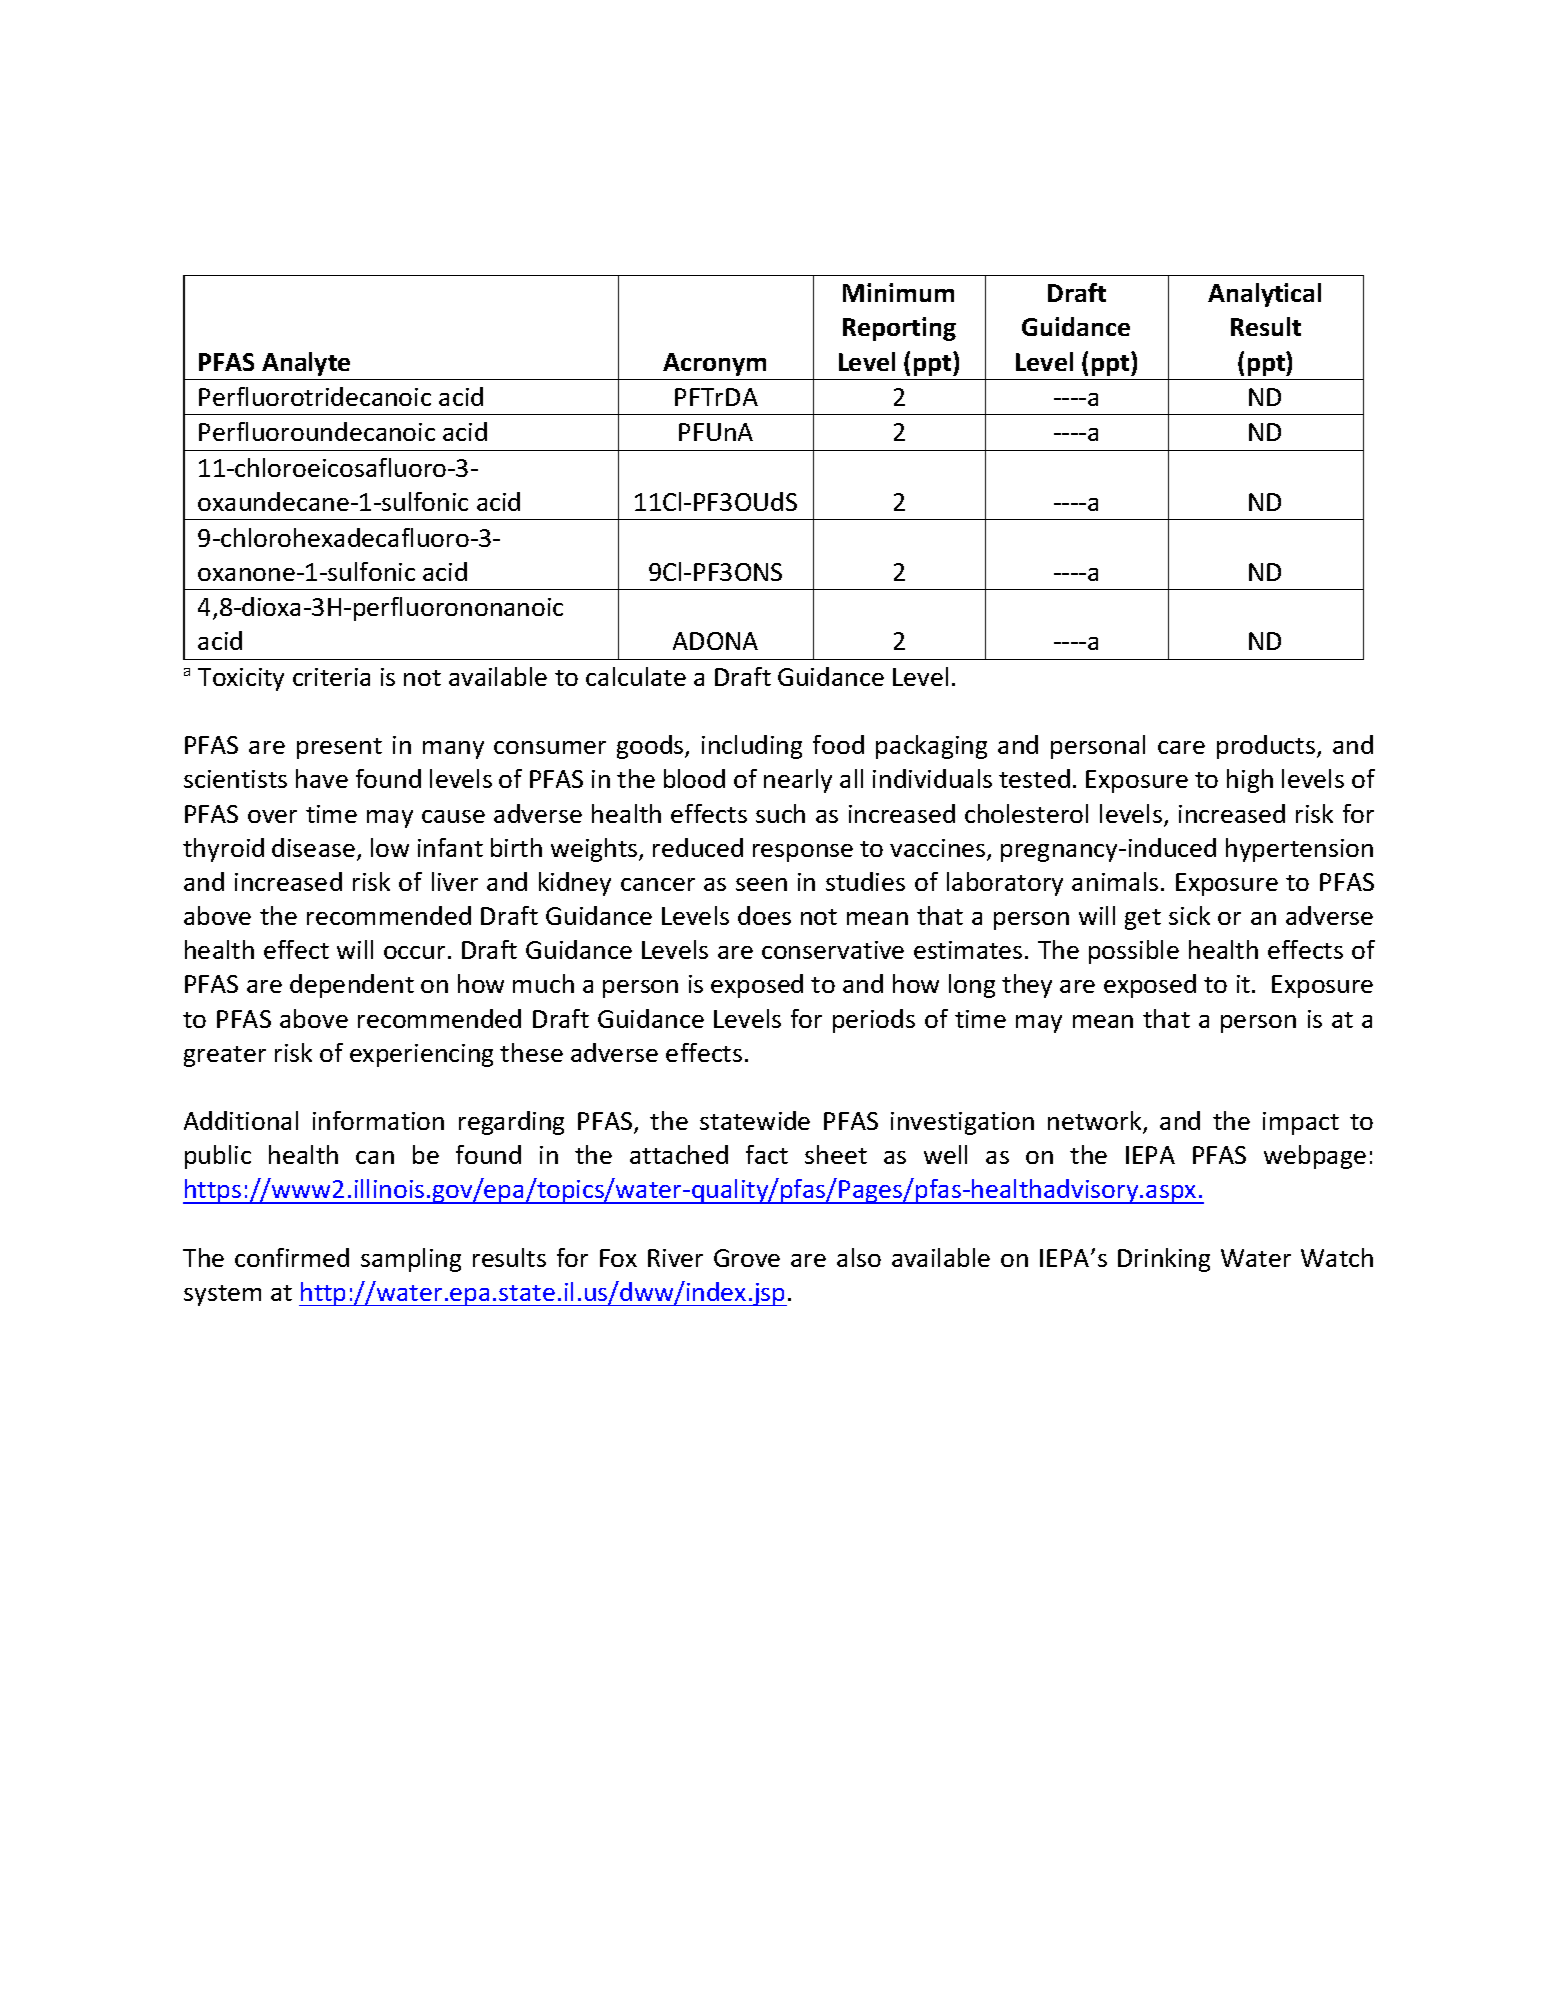 This screenshot has width=1558, height=2016. I want to click on Analytical, so click(1264, 295).
